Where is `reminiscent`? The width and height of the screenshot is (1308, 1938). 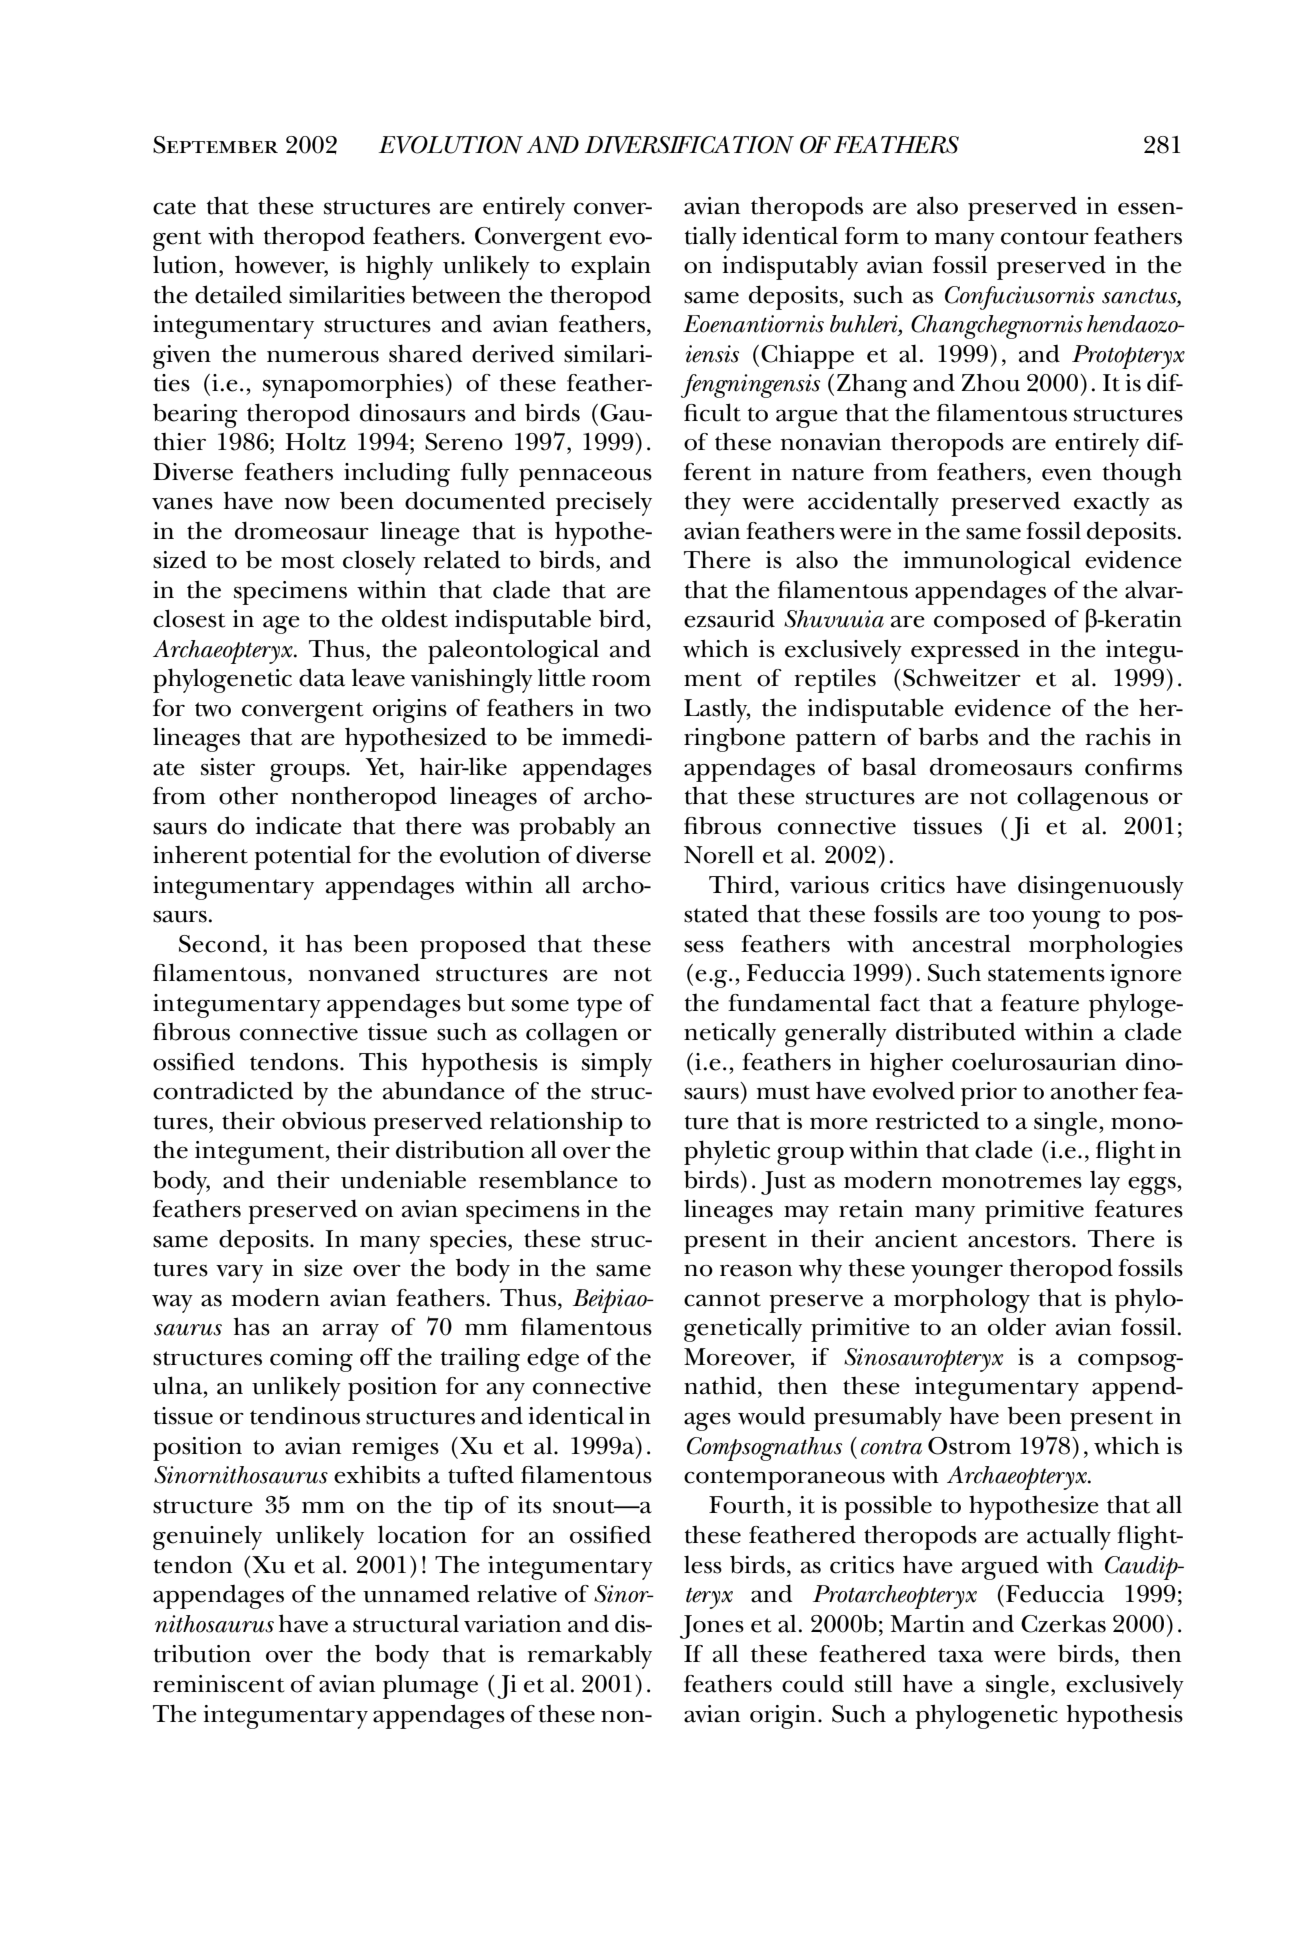 reminiscent is located at coordinates (219, 1684).
